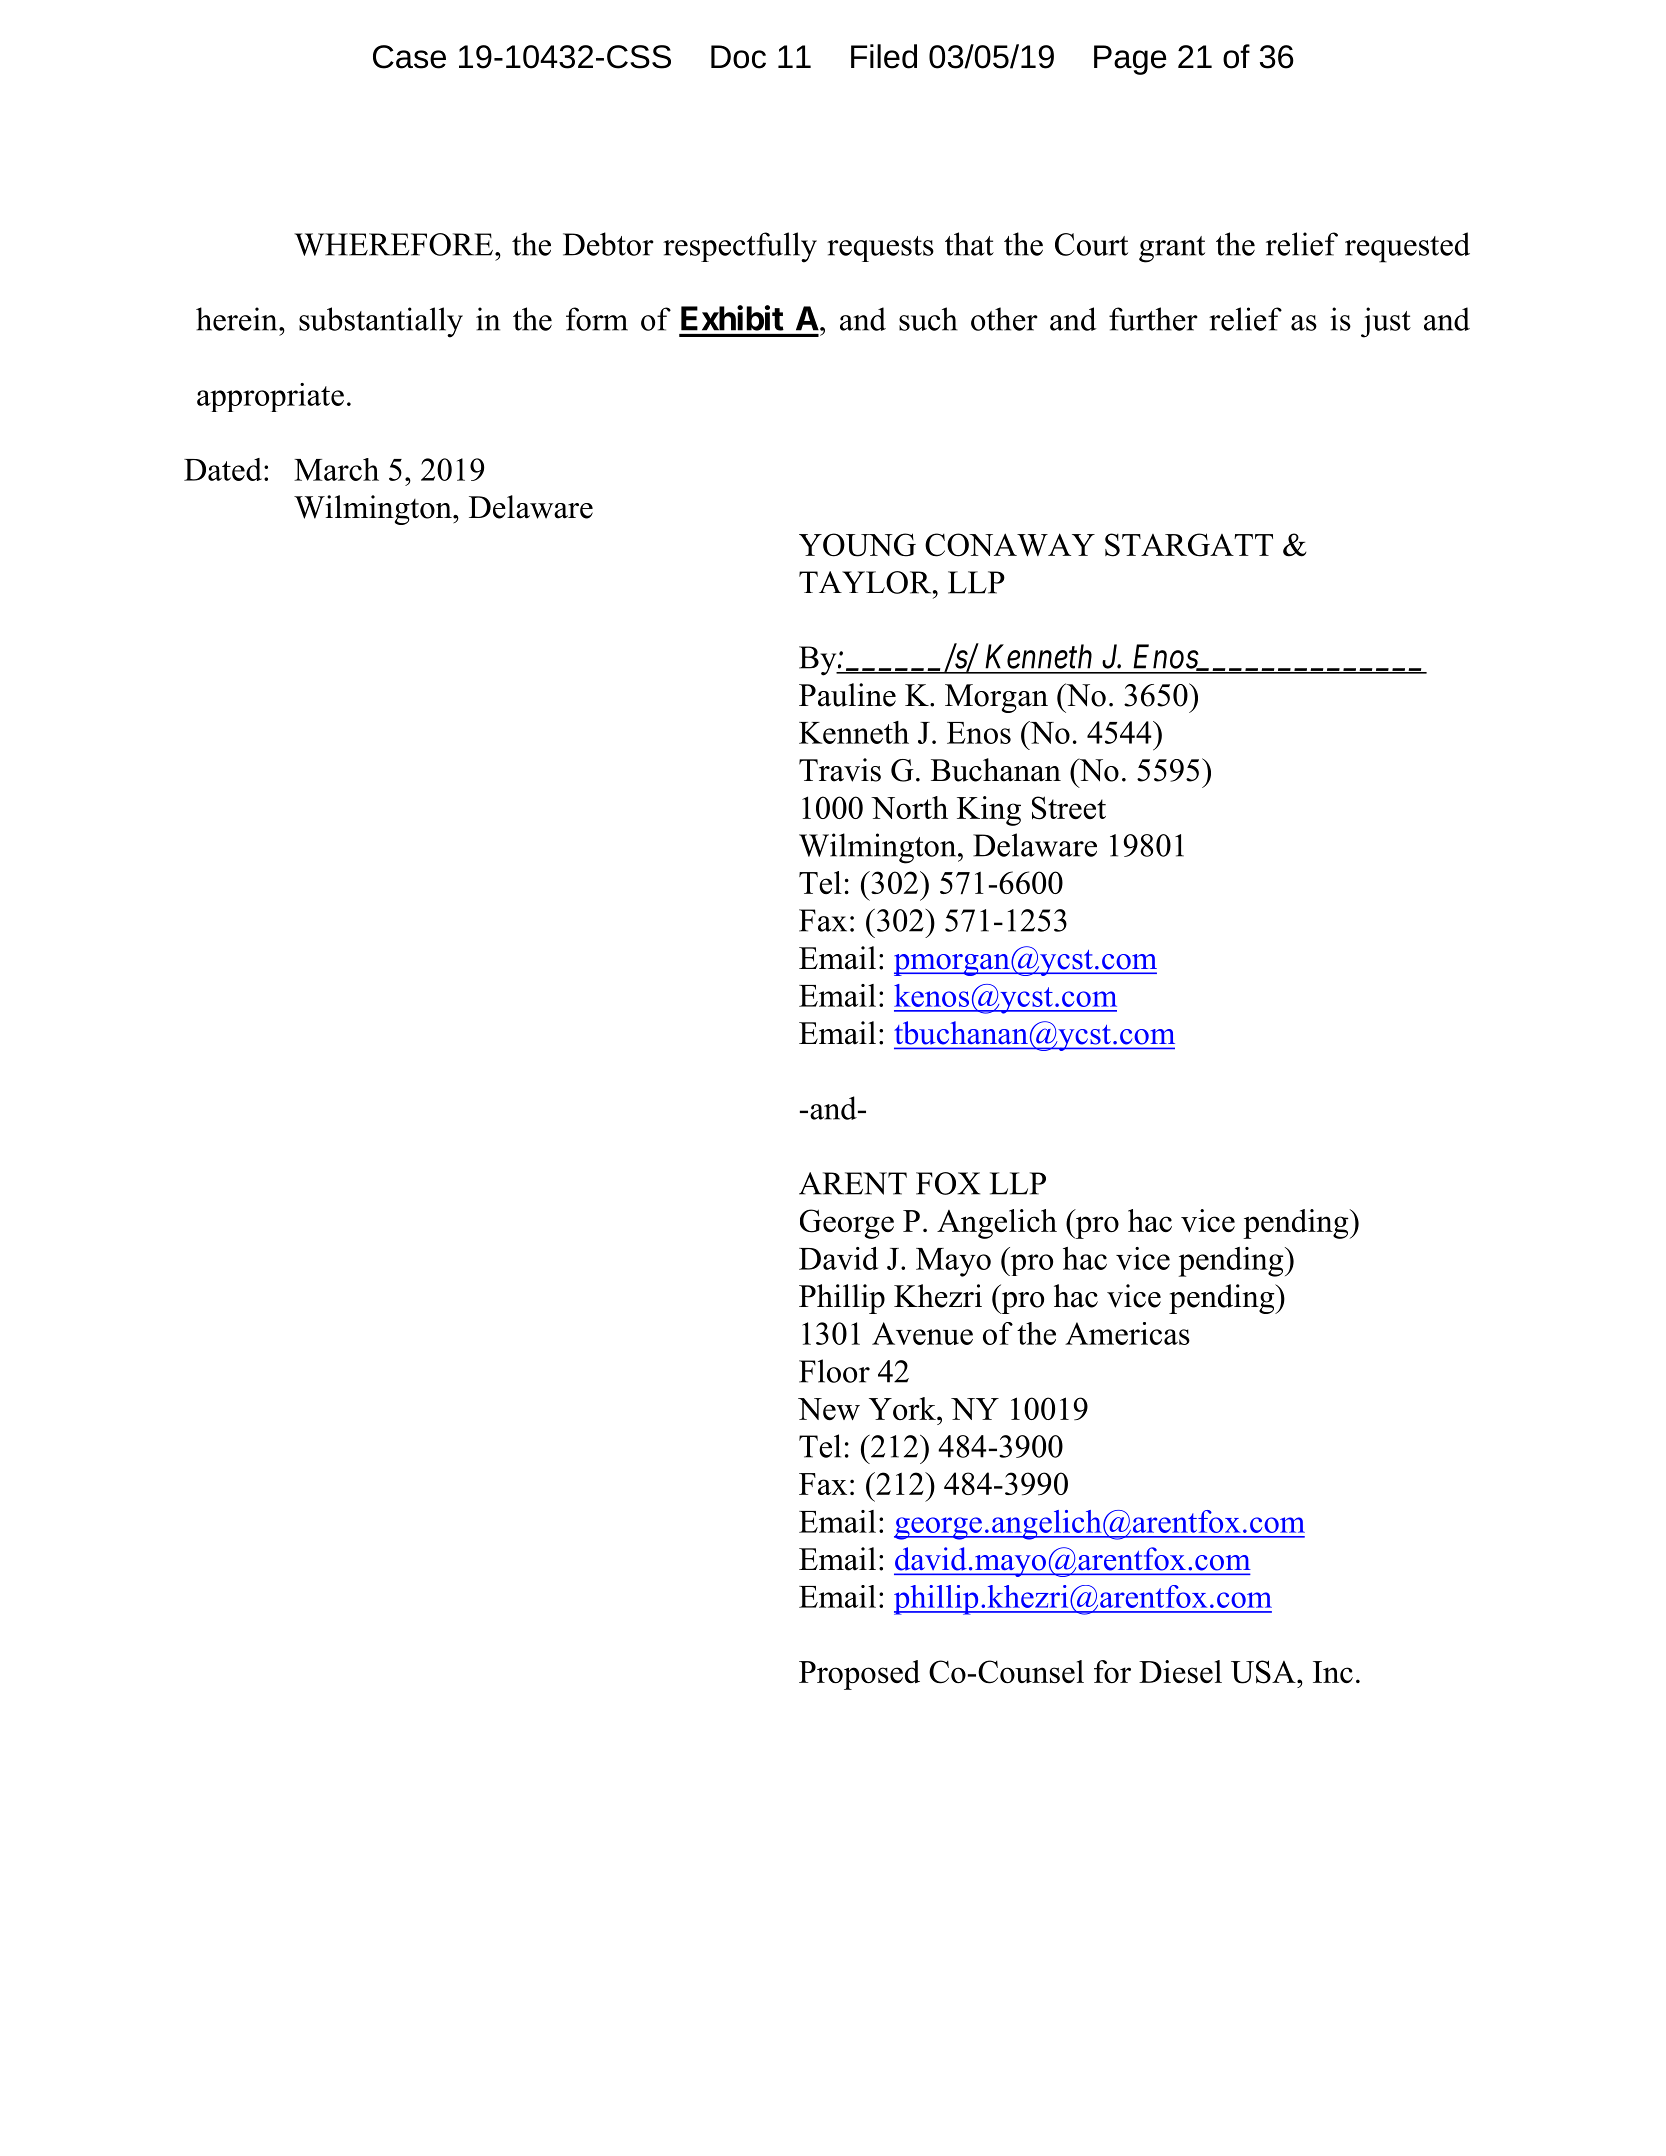 The width and height of the screenshot is (1666, 2156). What do you see at coordinates (336, 469) in the screenshot?
I see `March` at bounding box center [336, 469].
